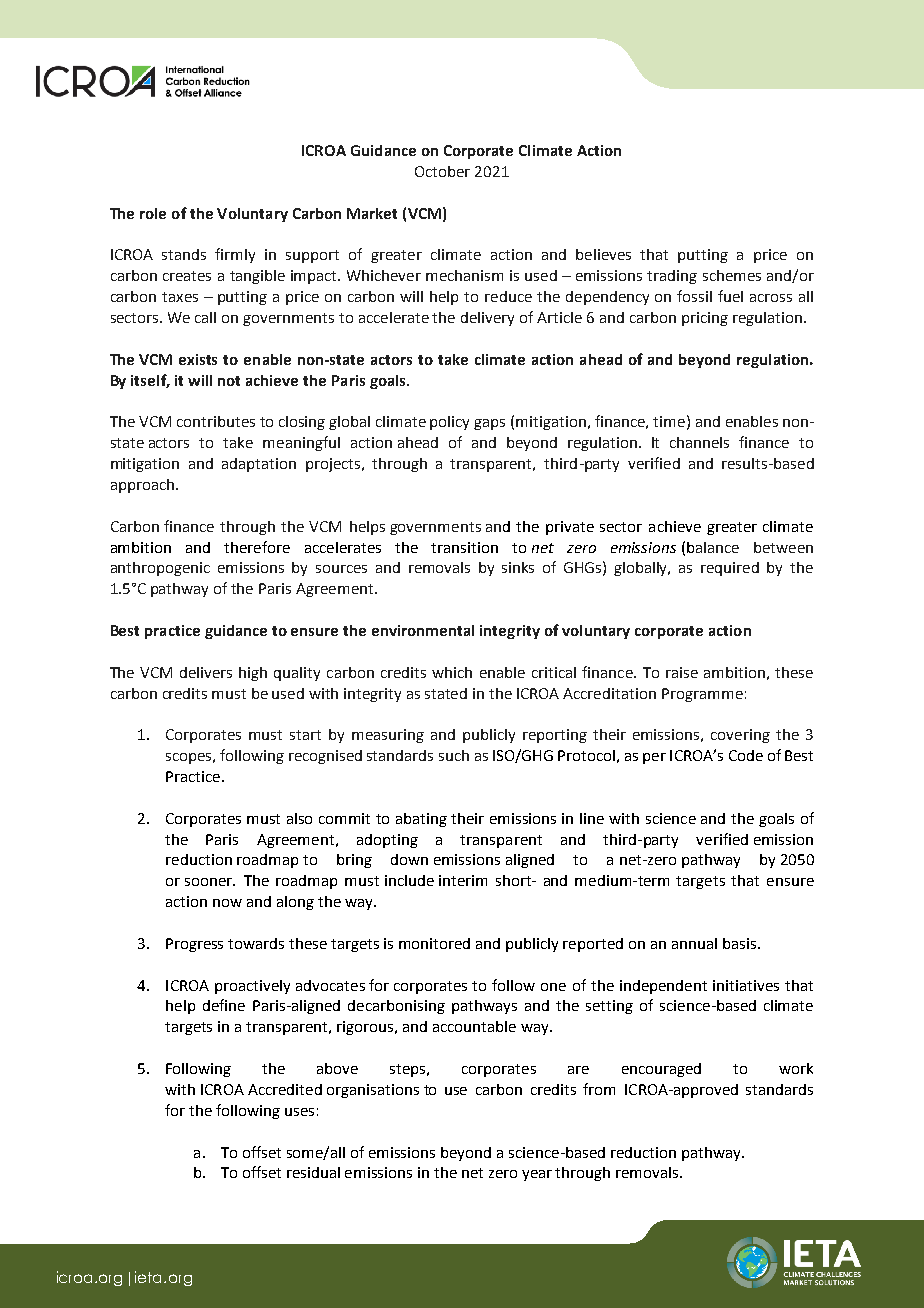 Image resolution: width=924 pixels, height=1308 pixels. What do you see at coordinates (732, 275) in the page?
I see `schemes` at bounding box center [732, 275].
